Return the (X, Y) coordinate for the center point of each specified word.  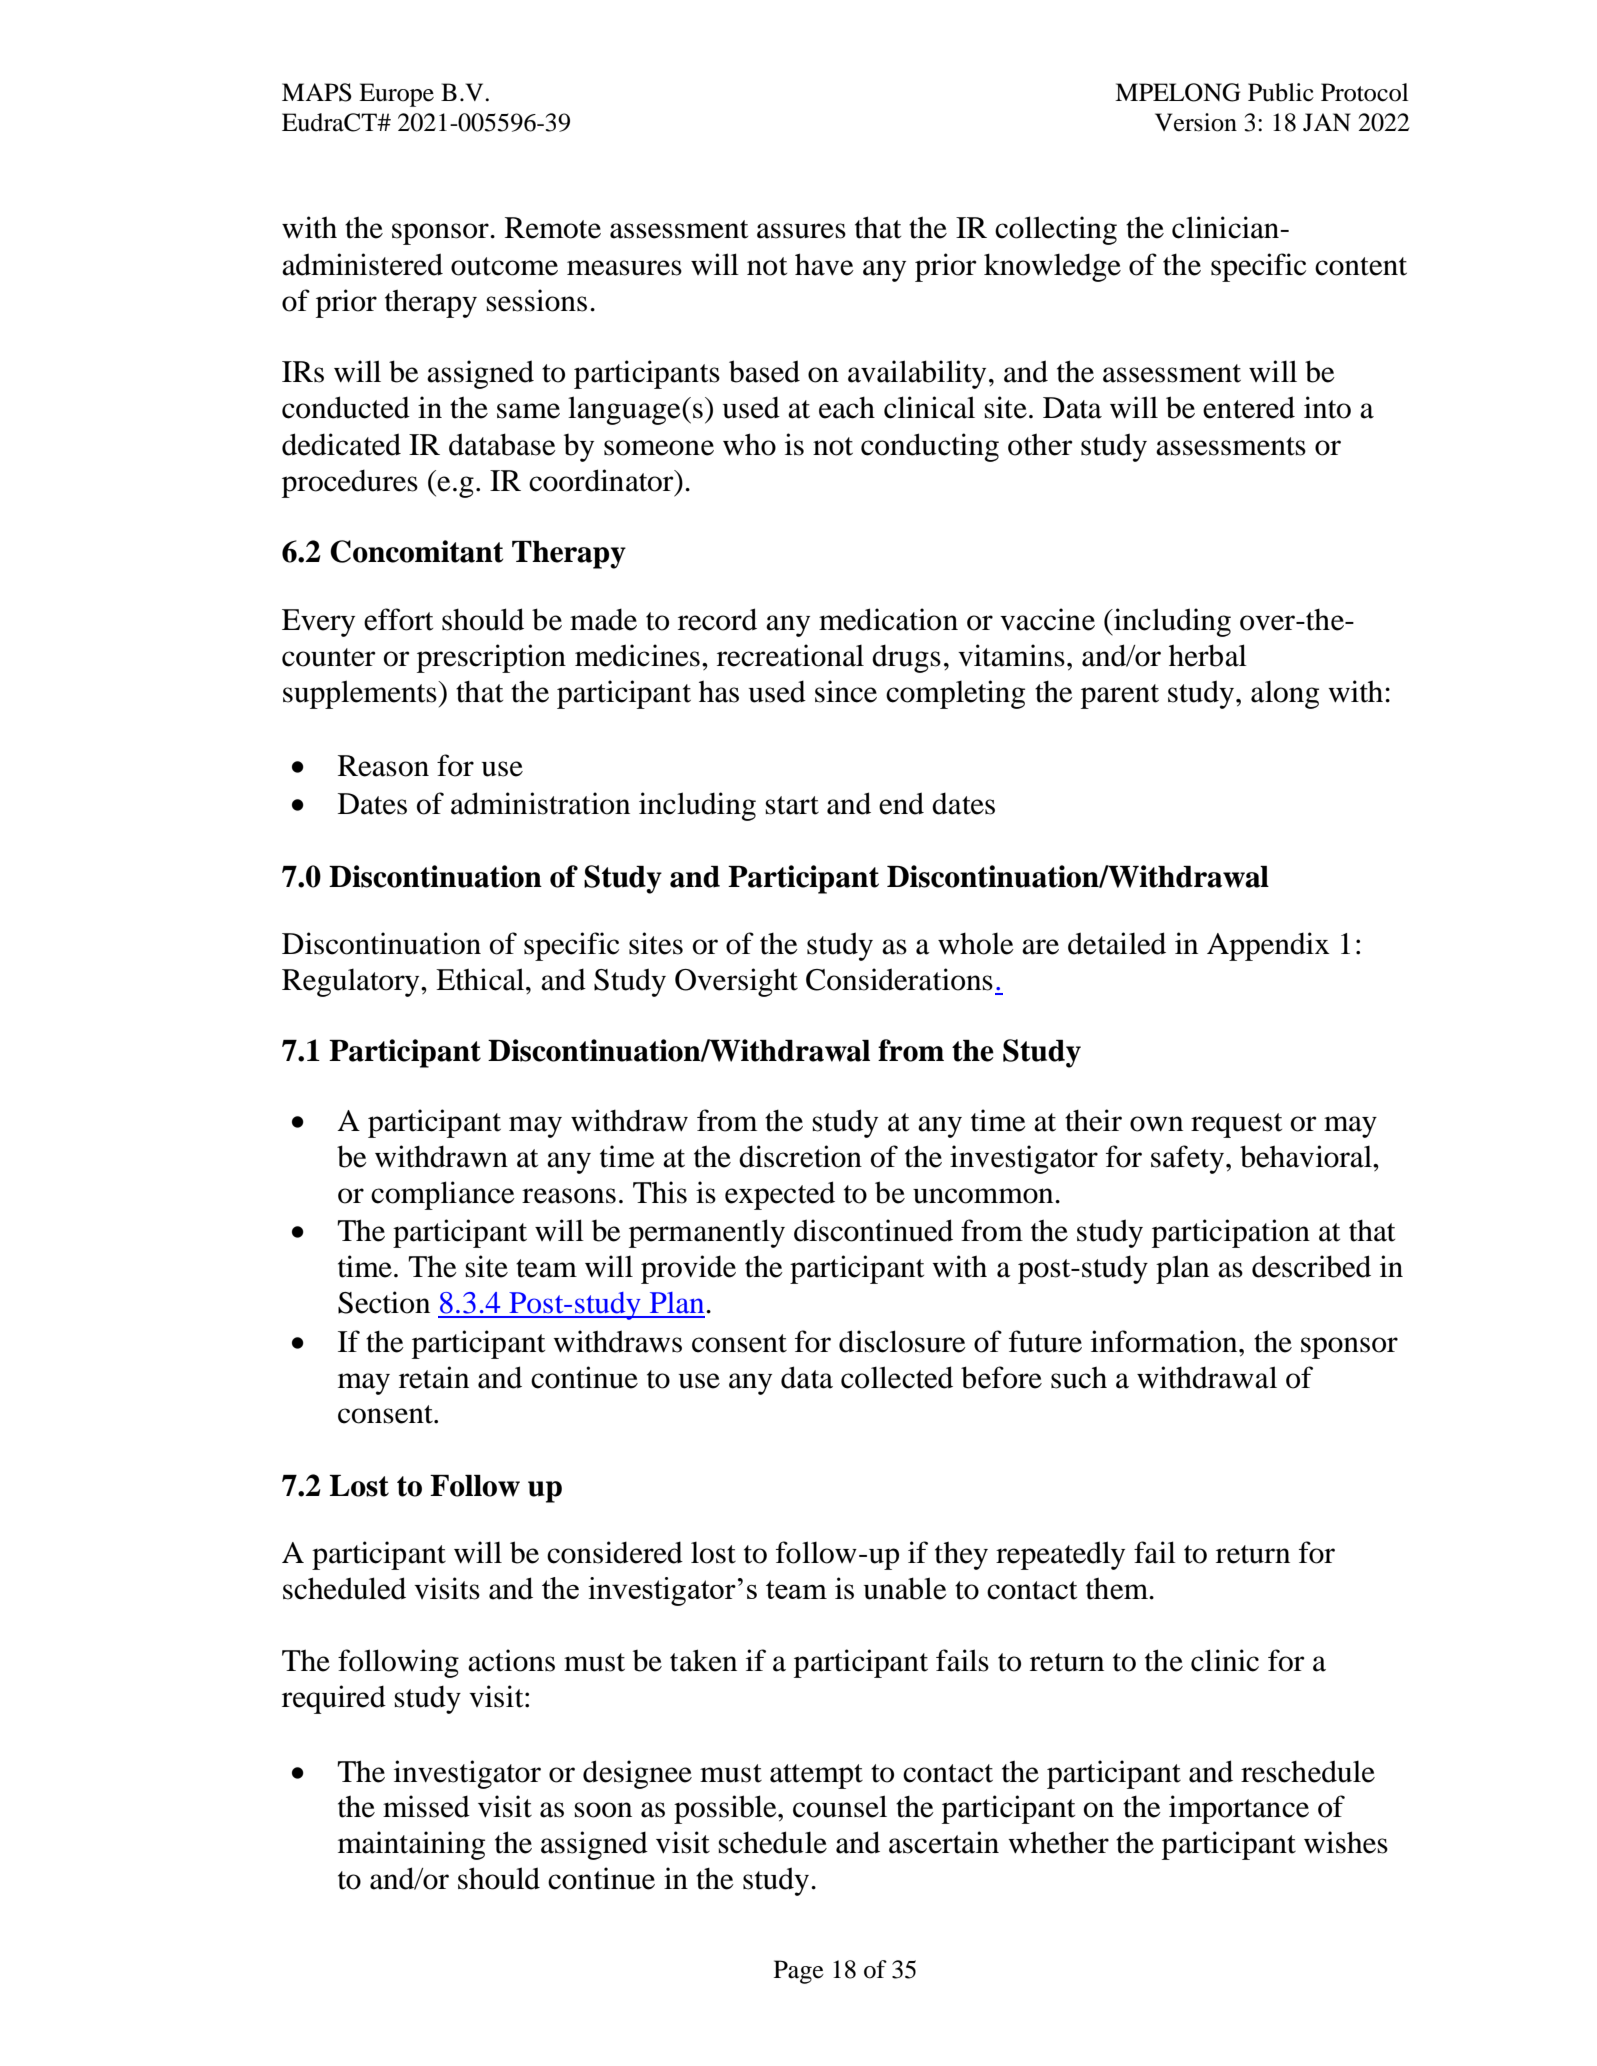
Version (1196, 122)
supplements (361, 694)
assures (801, 231)
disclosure (902, 1341)
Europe (396, 95)
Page (799, 1972)
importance (1239, 1809)
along (1285, 694)
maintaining (411, 1845)
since (846, 691)
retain (434, 1377)
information (1165, 1341)
